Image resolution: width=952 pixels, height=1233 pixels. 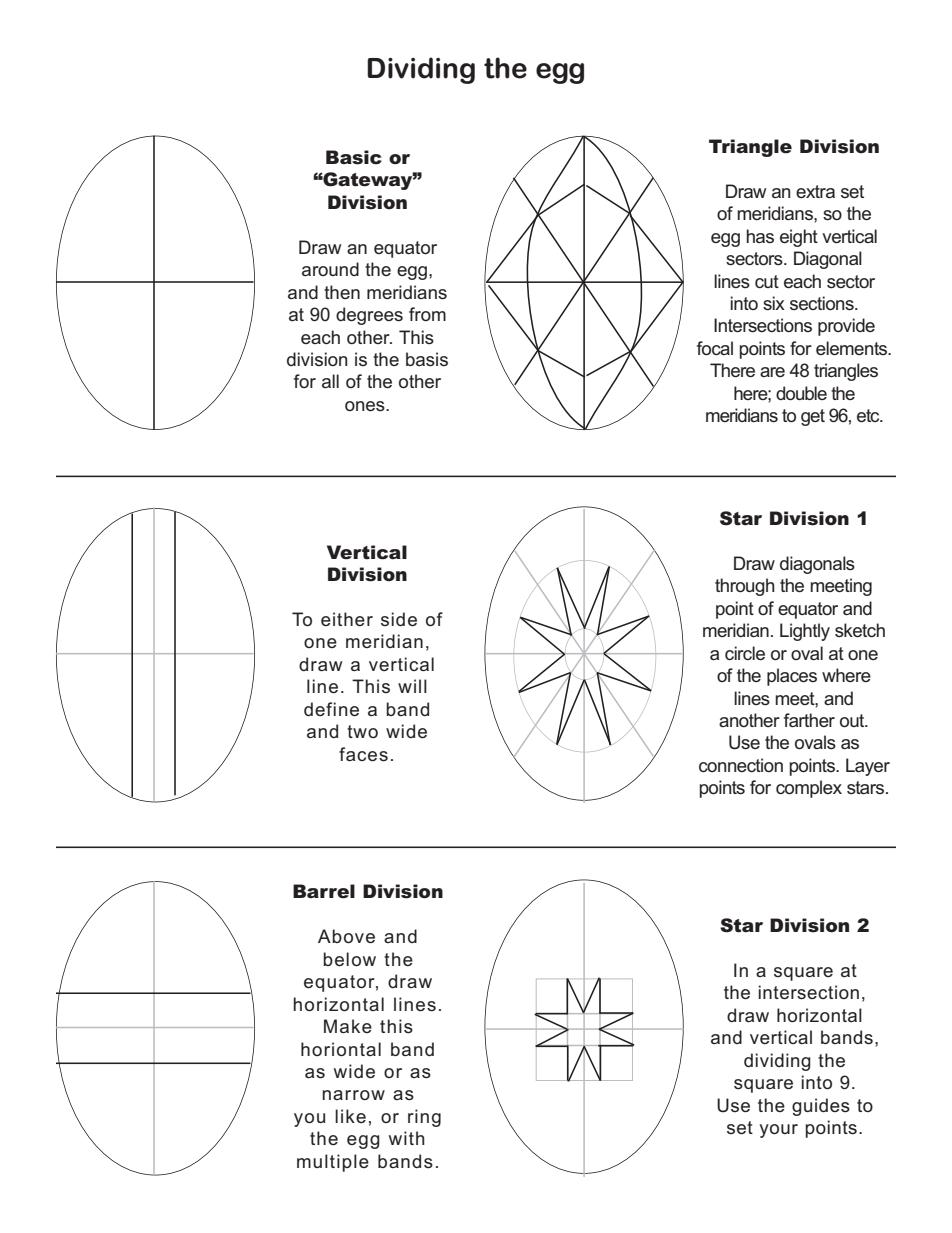 What do you see at coordinates (407, 1138) in the screenshot?
I see `with` at bounding box center [407, 1138].
